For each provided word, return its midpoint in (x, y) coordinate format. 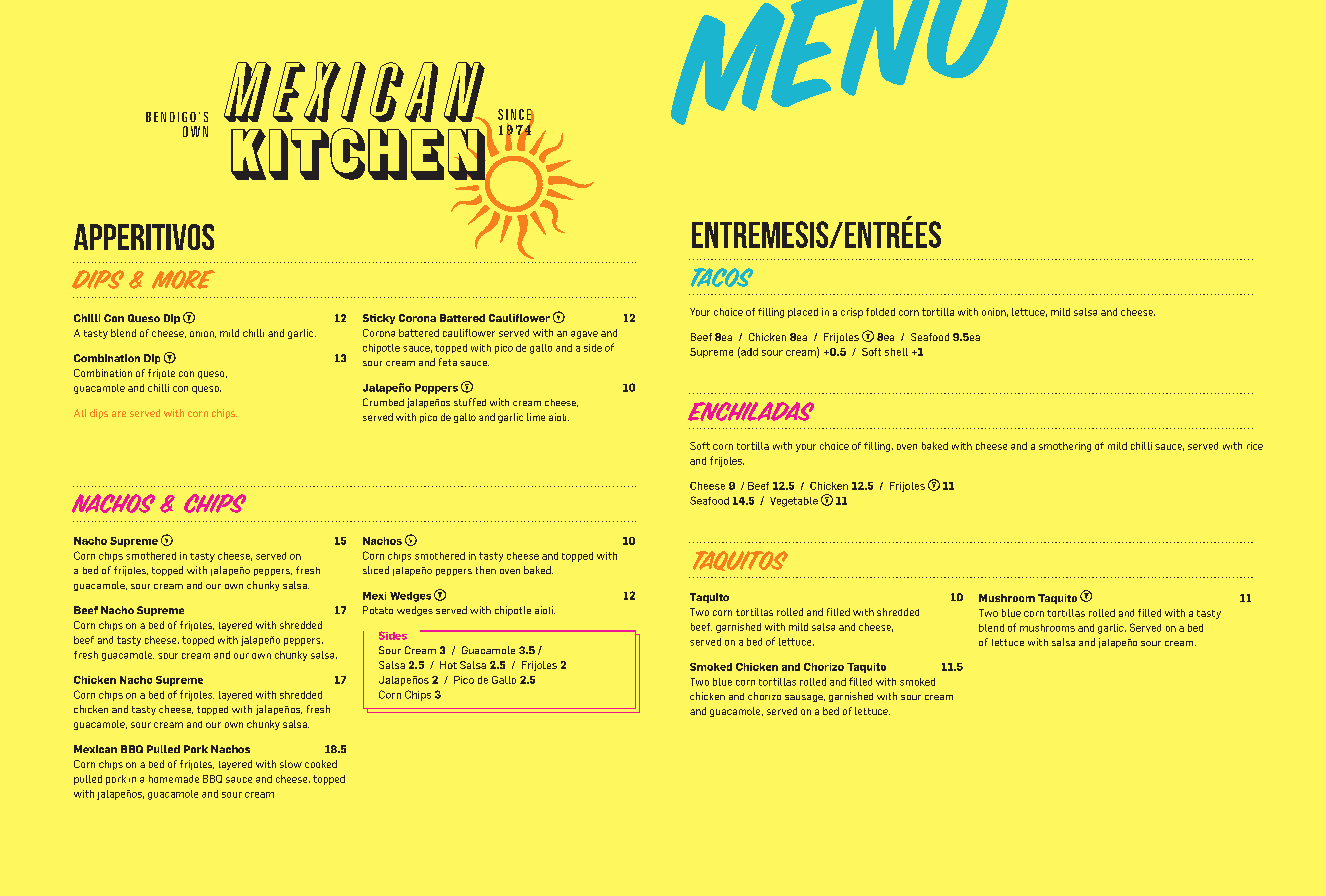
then (486, 570)
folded (880, 312)
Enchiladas (751, 411)
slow (291, 764)
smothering (1065, 447)
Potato (378, 610)
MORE (183, 279)
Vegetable (794, 502)
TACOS (722, 277)
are (119, 414)
